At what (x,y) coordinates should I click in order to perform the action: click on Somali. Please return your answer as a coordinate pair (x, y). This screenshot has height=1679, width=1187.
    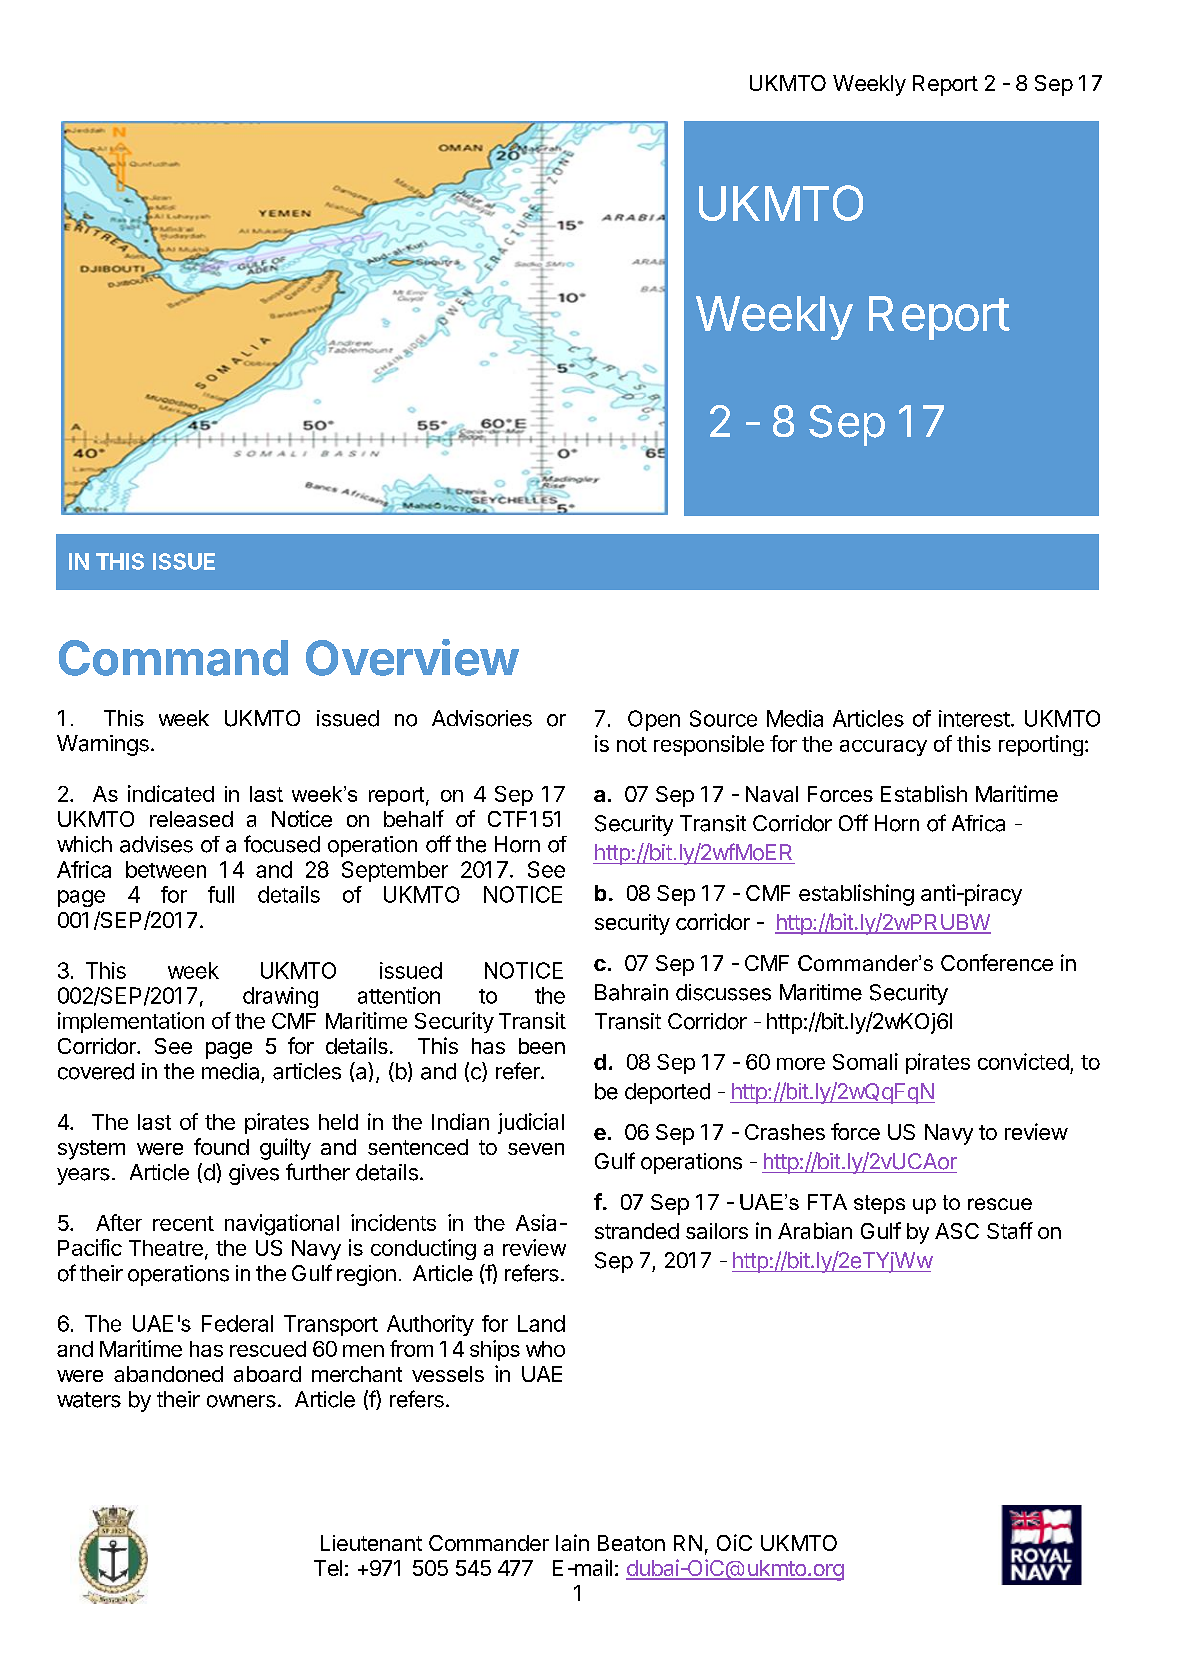
    Looking at the image, I should click on (865, 1061).
